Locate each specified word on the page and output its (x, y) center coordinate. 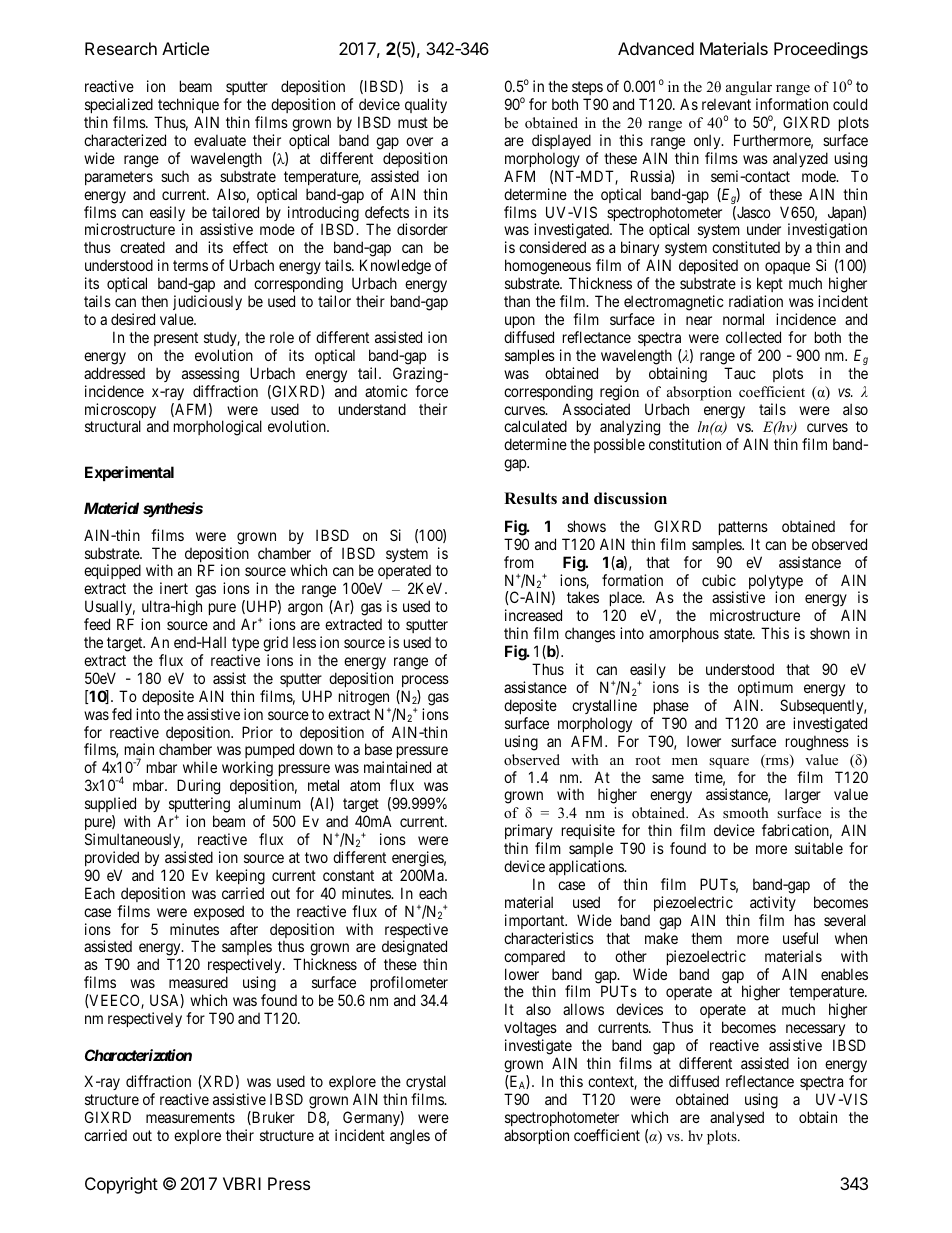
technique (188, 105)
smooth (746, 812)
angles (410, 1137)
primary (529, 833)
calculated (535, 426)
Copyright (121, 1185)
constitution (685, 444)
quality (426, 105)
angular (749, 90)
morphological (218, 428)
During (198, 788)
